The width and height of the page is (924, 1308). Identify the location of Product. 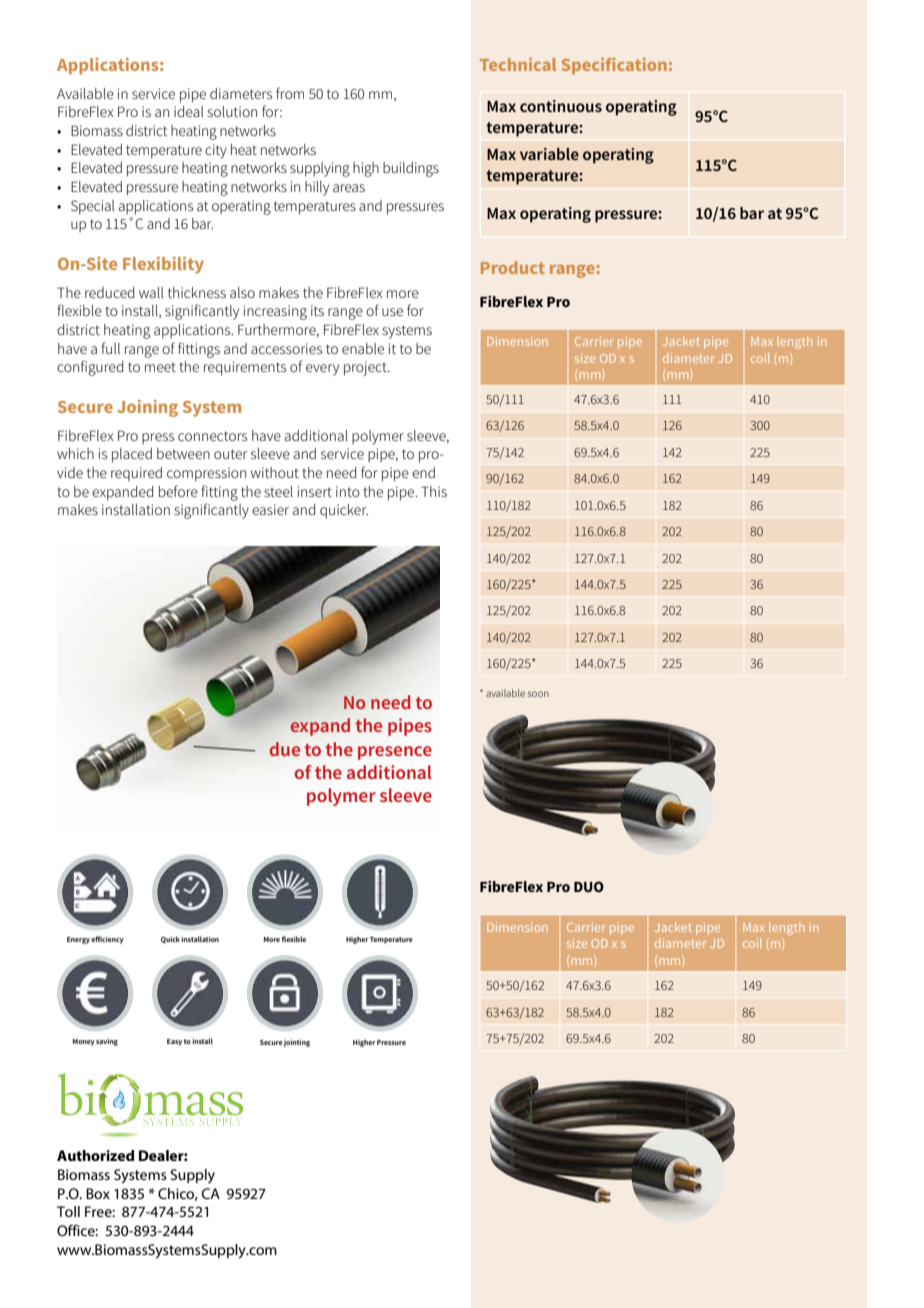
(513, 267).
